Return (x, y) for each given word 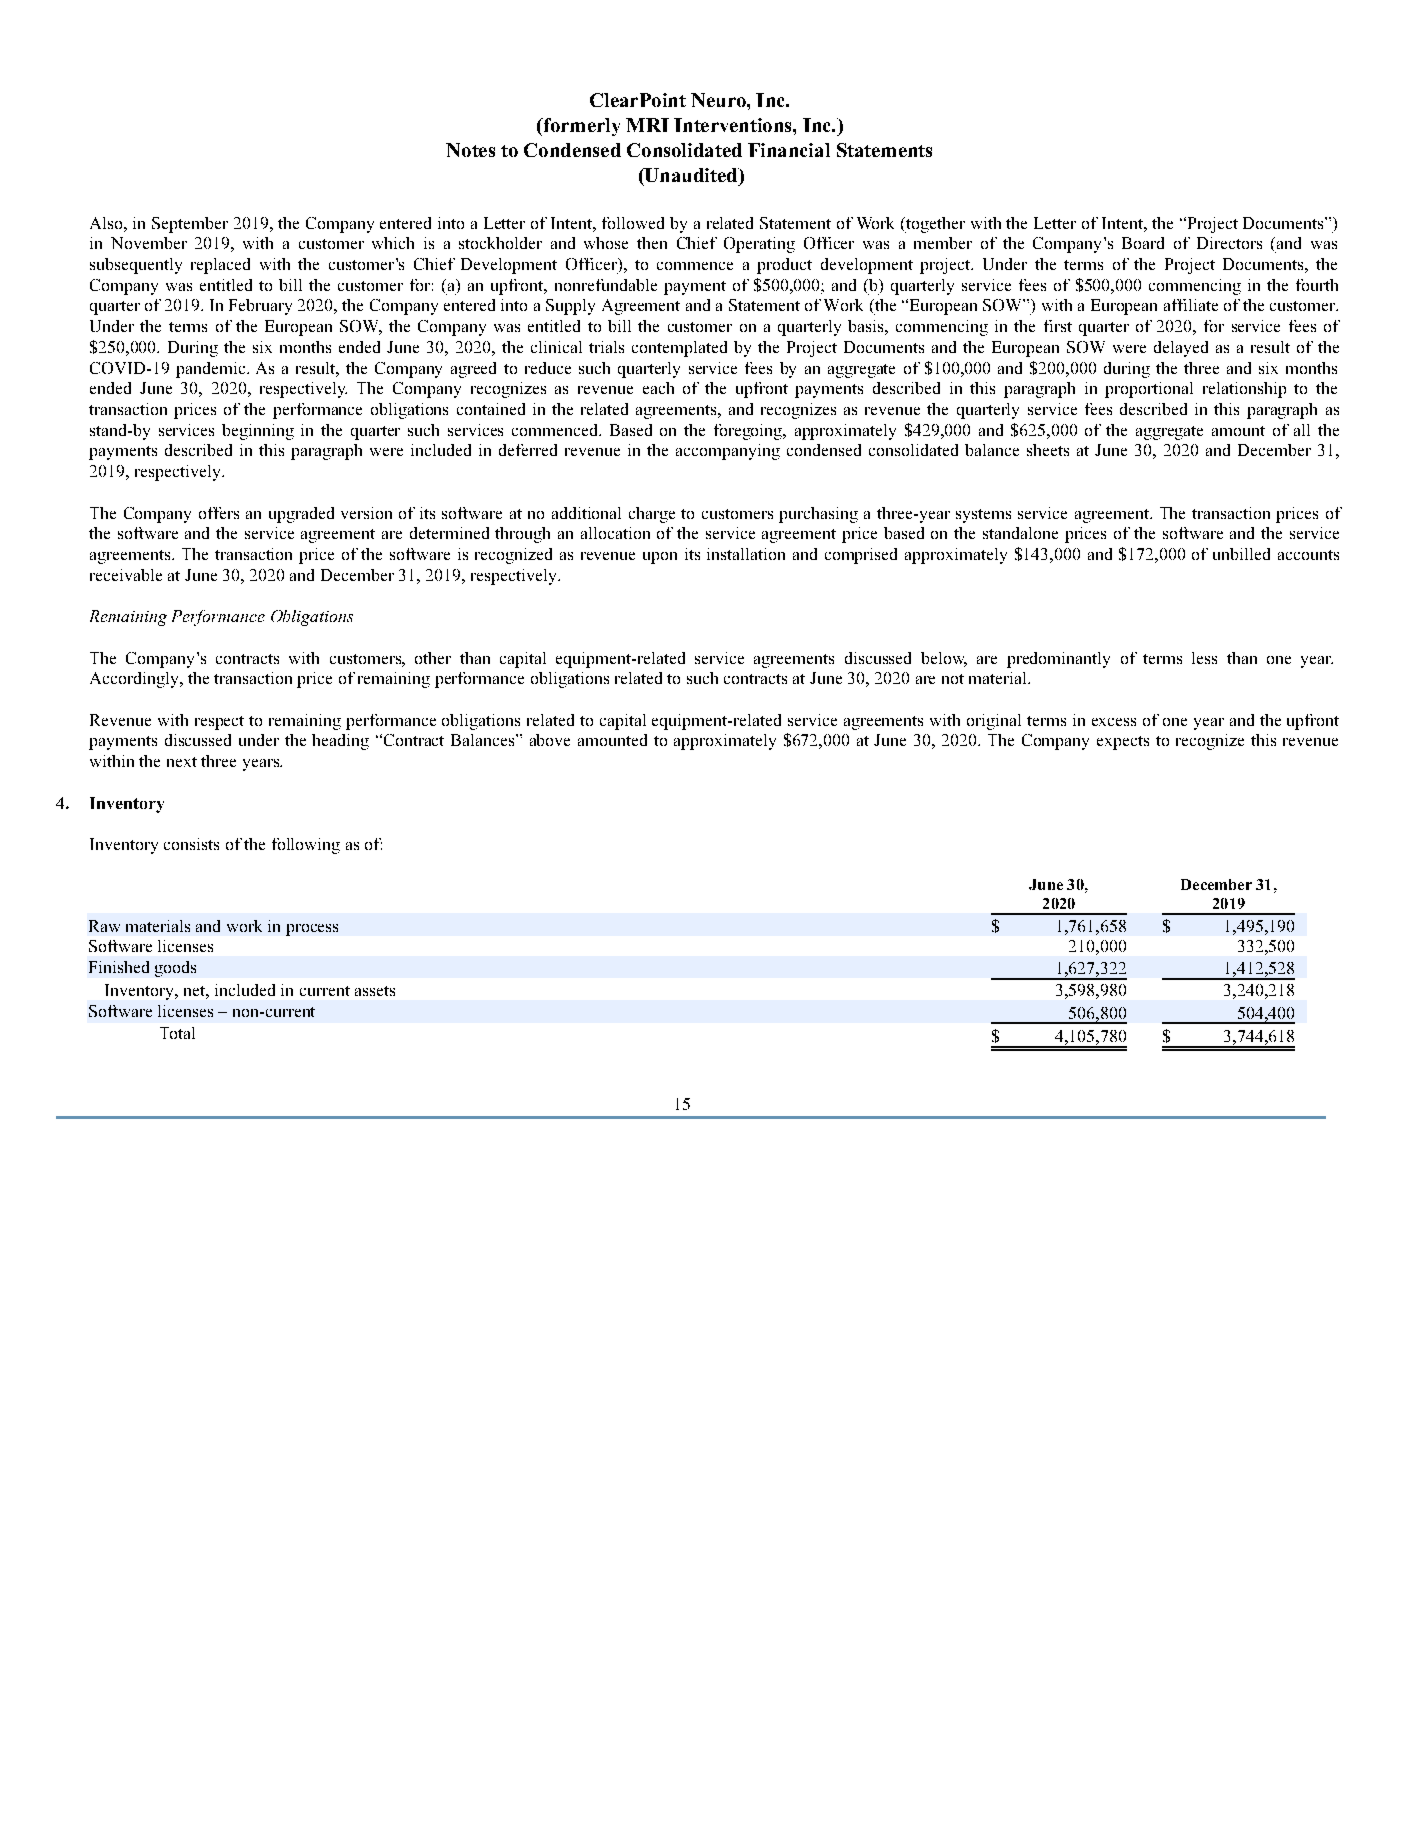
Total (177, 1033)
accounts (1308, 555)
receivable (126, 575)
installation (746, 554)
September (190, 225)
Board (1143, 243)
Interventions (734, 125)
